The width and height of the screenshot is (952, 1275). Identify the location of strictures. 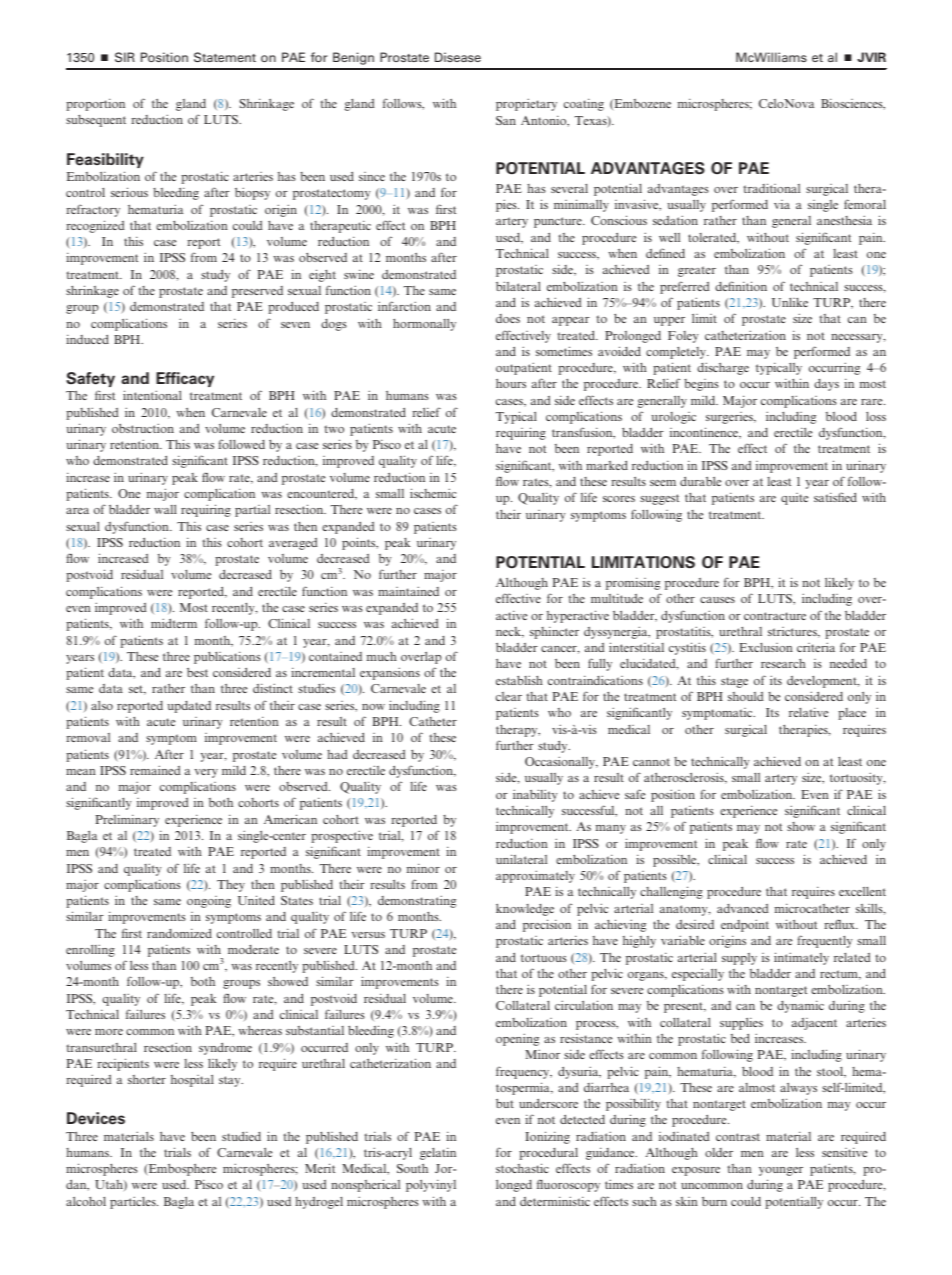
(793, 632).
